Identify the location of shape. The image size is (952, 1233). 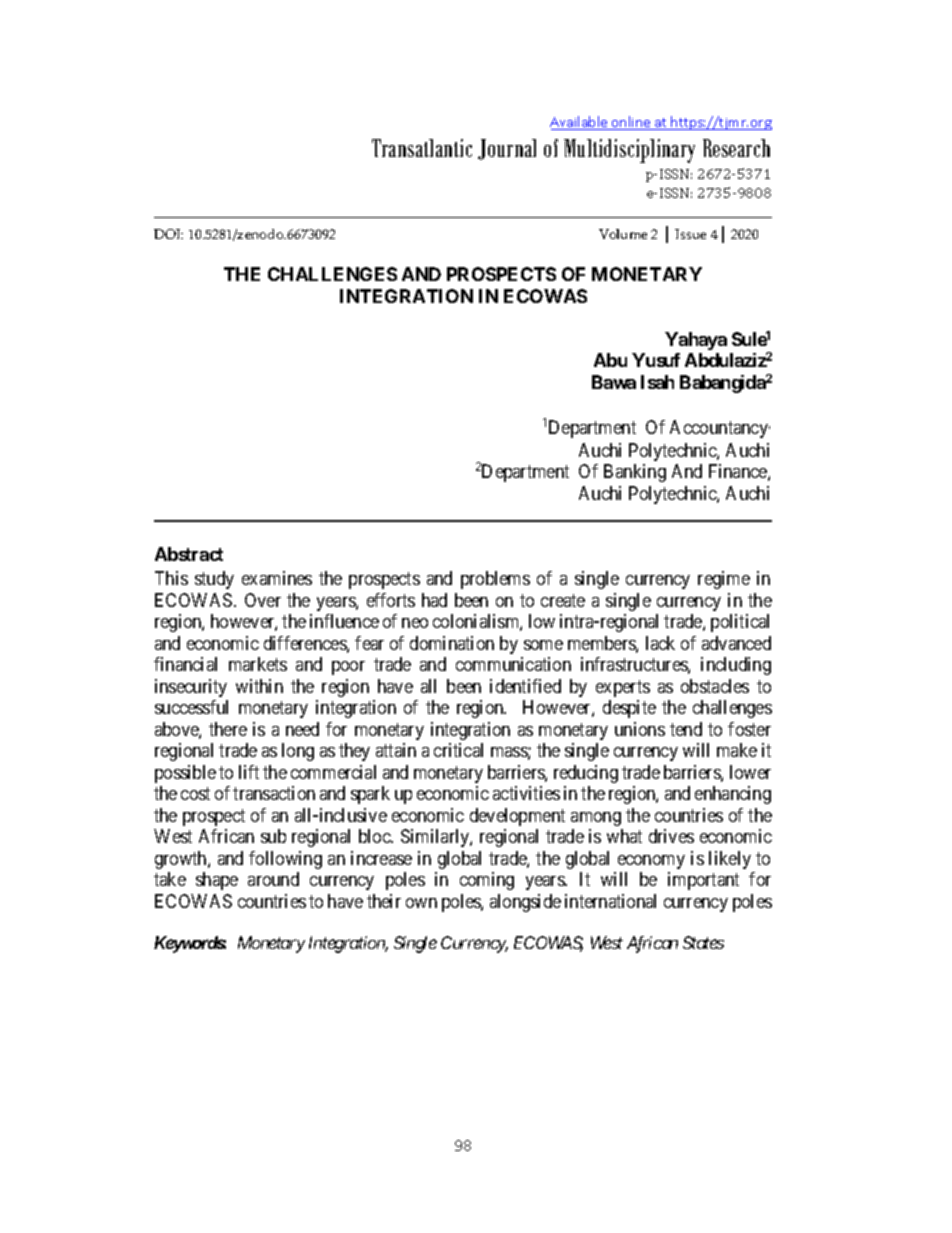
(217, 881).
